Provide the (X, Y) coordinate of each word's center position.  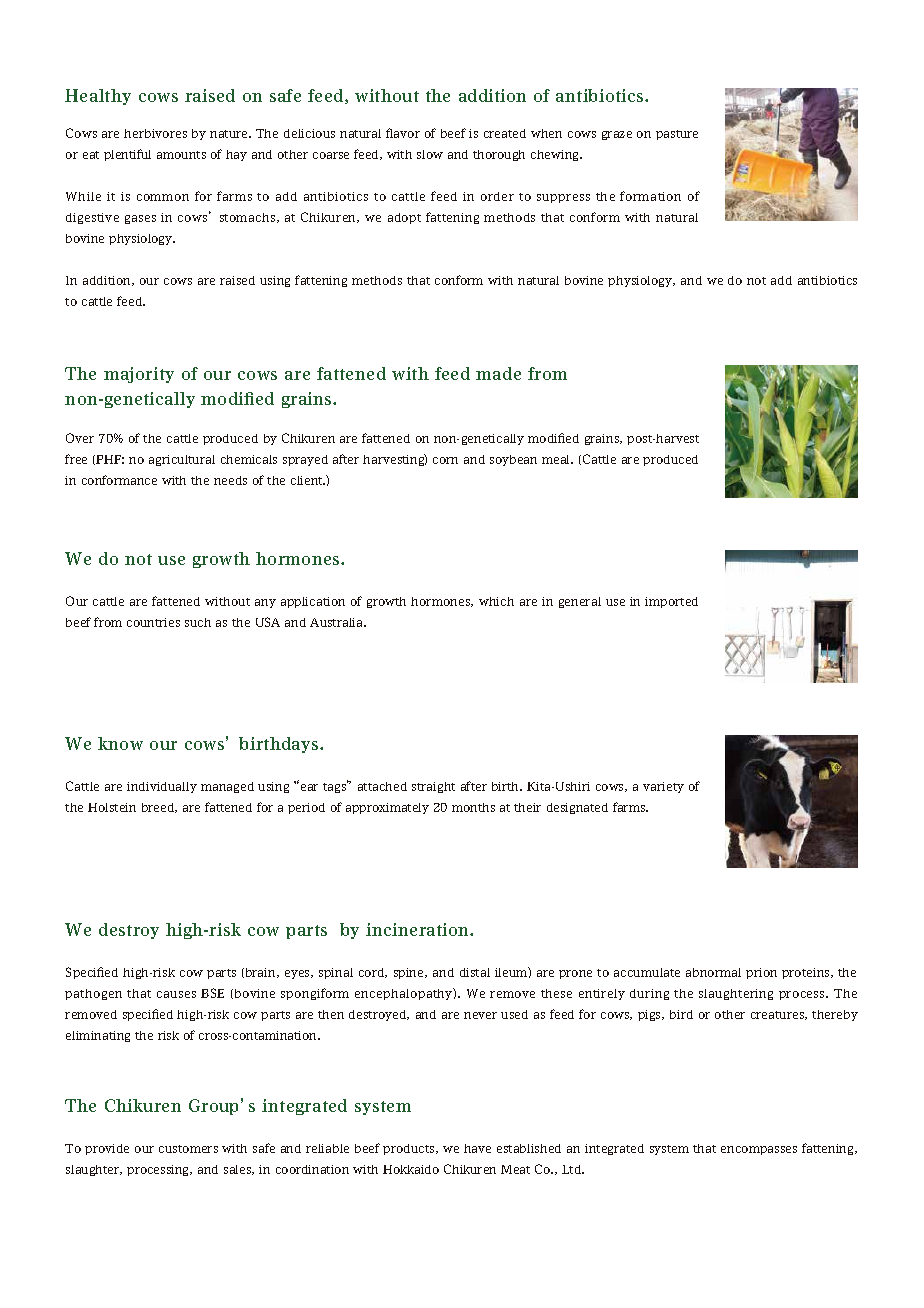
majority (139, 375)
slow (430, 154)
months (473, 807)
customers (188, 1149)
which (496, 601)
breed (159, 808)
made (498, 373)
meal (557, 459)
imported (671, 602)
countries (153, 622)
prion (761, 973)
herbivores (155, 133)
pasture (677, 135)
